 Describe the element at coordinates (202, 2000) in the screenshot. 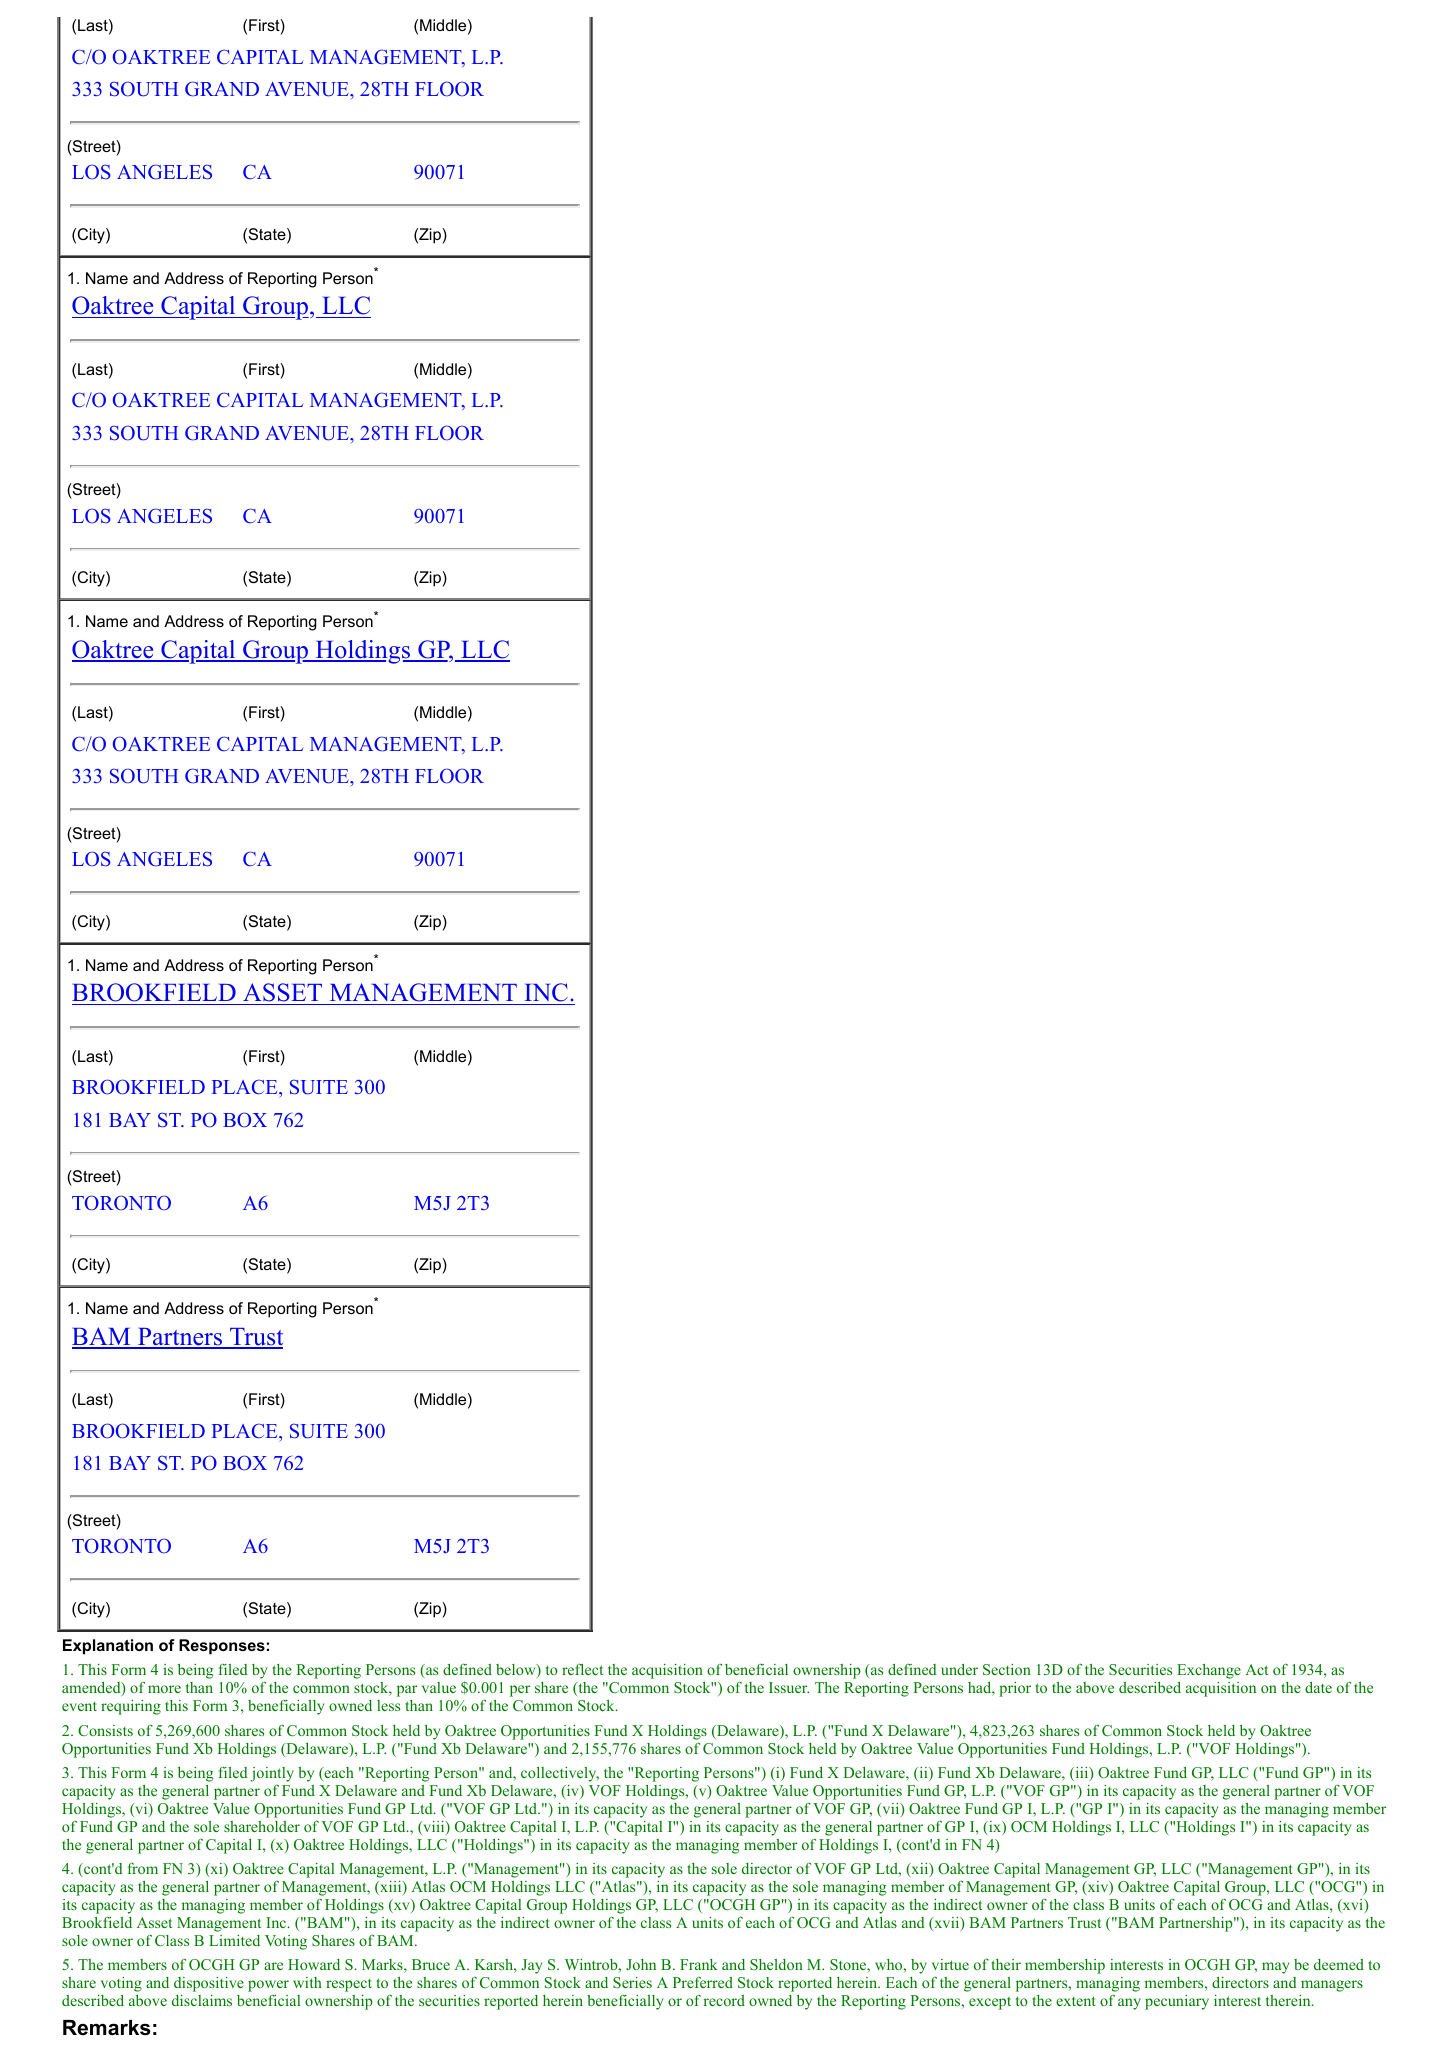

I see `disclaims` at that location.
